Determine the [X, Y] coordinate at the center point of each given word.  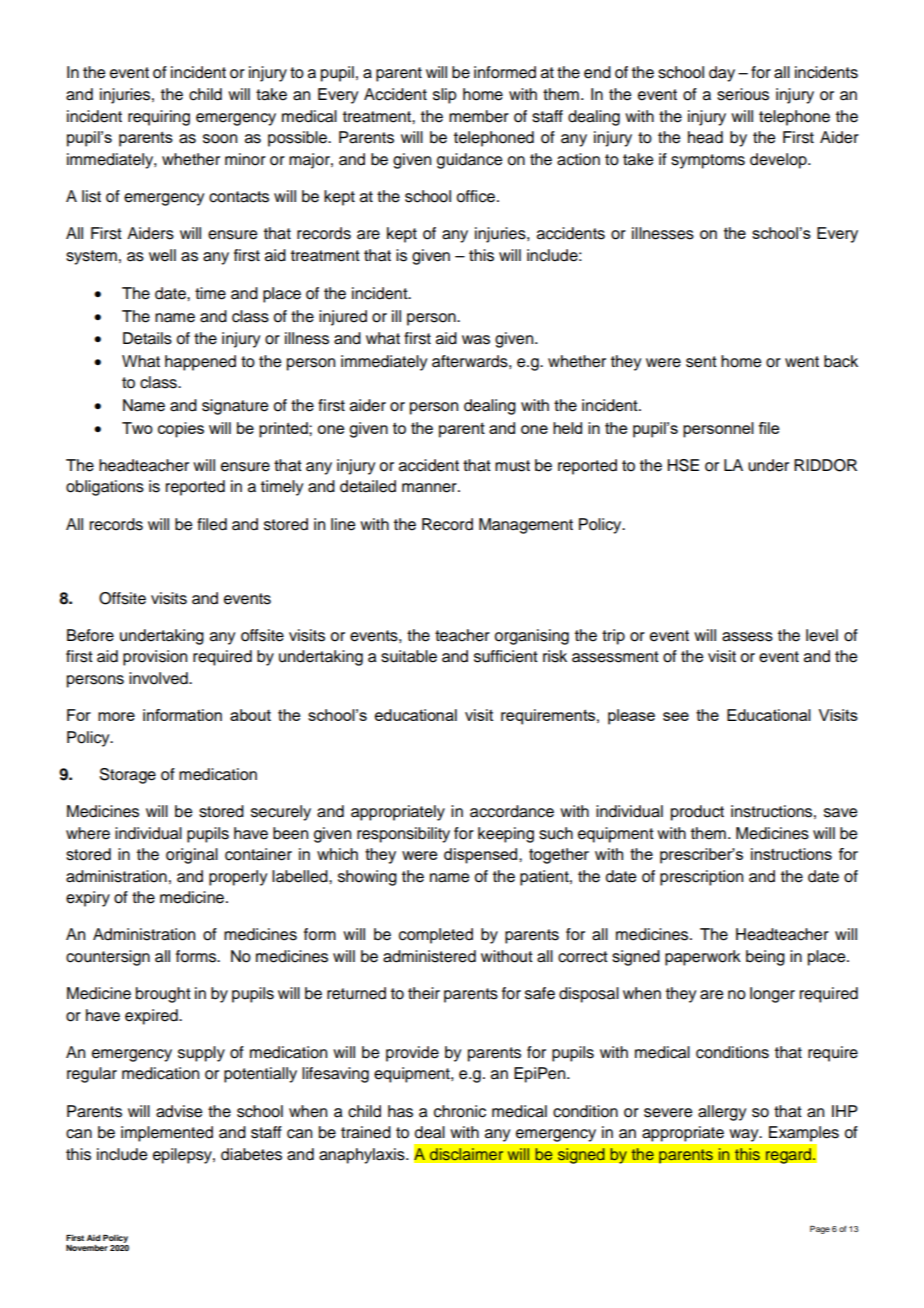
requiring [159, 118]
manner [430, 488]
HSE [683, 465]
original [192, 856]
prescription [701, 878]
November [87, 1248]
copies [181, 430]
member [479, 116]
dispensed [482, 856]
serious [743, 94]
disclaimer [466, 1154]
